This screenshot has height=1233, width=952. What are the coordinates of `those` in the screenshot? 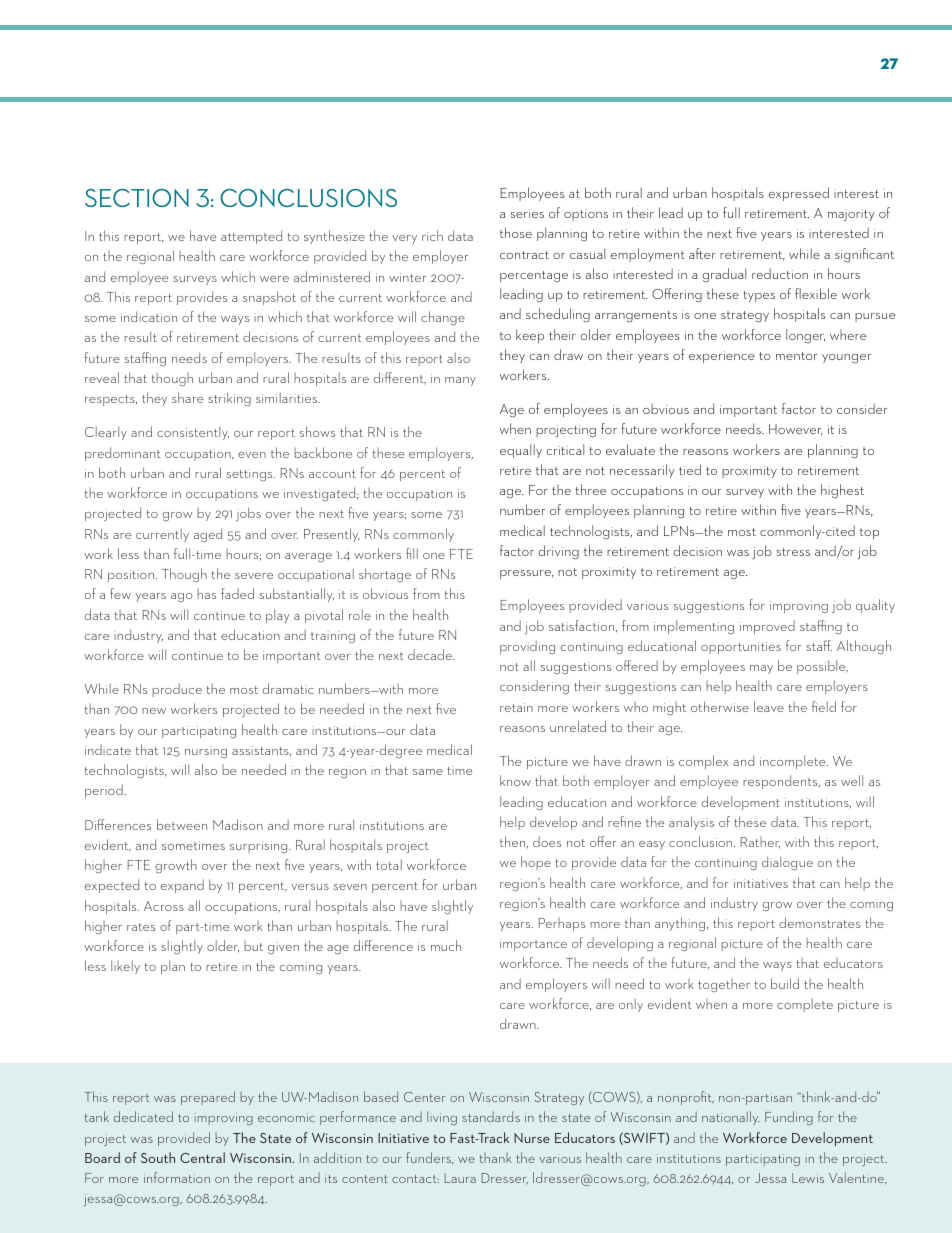 It's located at (516, 232).
